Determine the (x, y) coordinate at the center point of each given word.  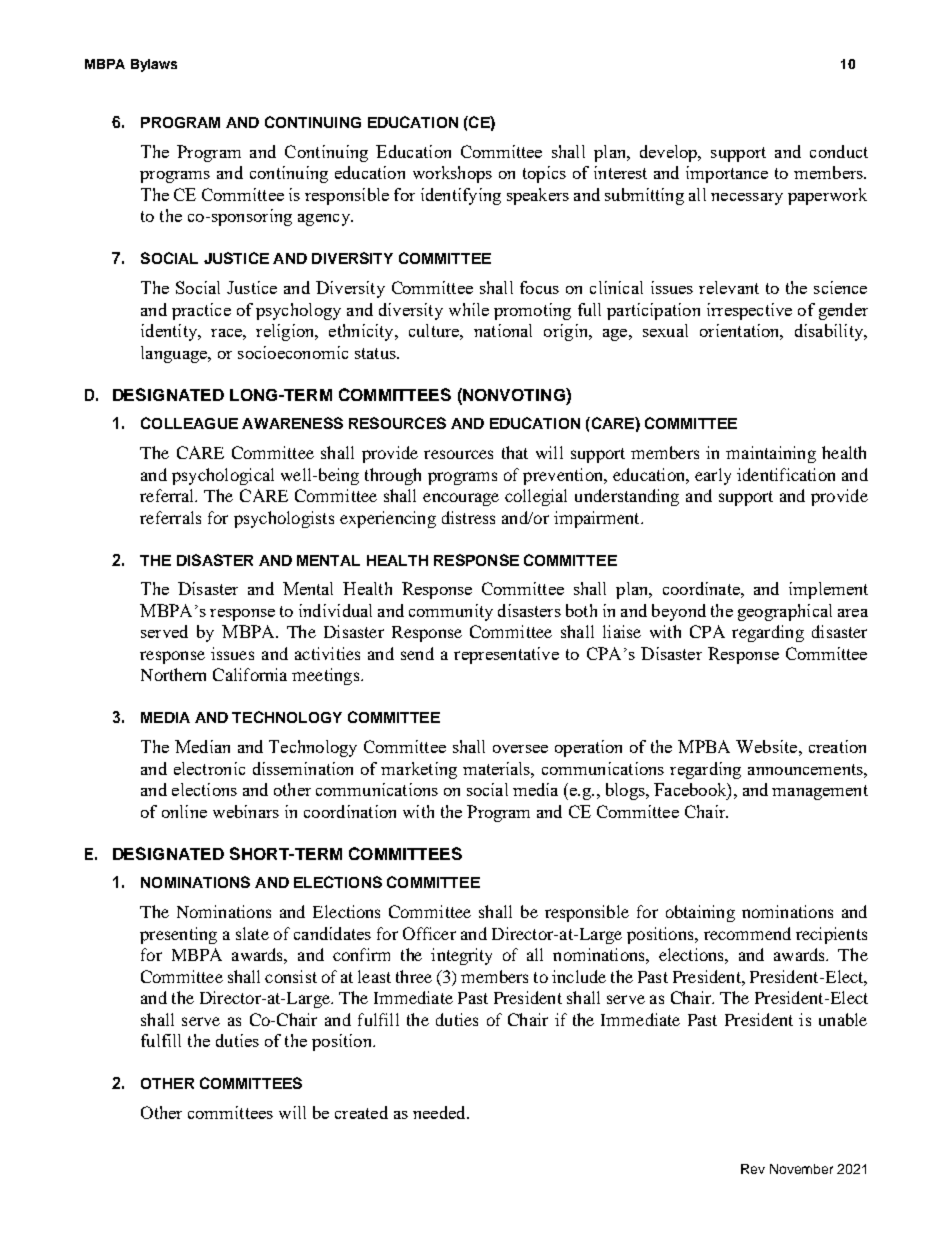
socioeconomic (293, 352)
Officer (429, 933)
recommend (747, 933)
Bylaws (154, 65)
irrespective (749, 311)
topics (544, 174)
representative (506, 655)
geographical (785, 612)
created (361, 1112)
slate (252, 933)
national (503, 330)
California (250, 674)
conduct (839, 151)
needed (440, 1112)
